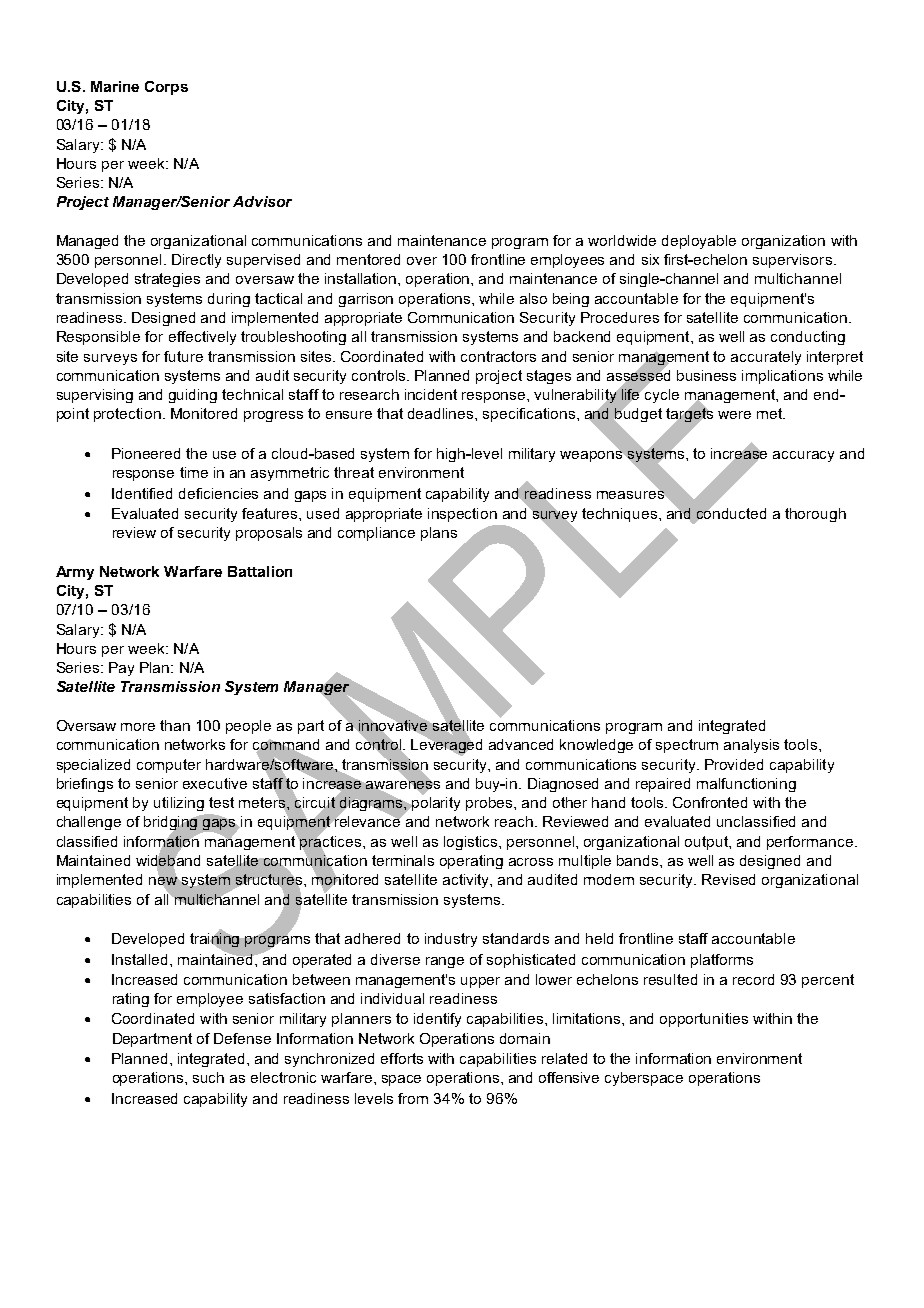 This image has height=1308, width=924. I want to click on Corps, so click(166, 88).
